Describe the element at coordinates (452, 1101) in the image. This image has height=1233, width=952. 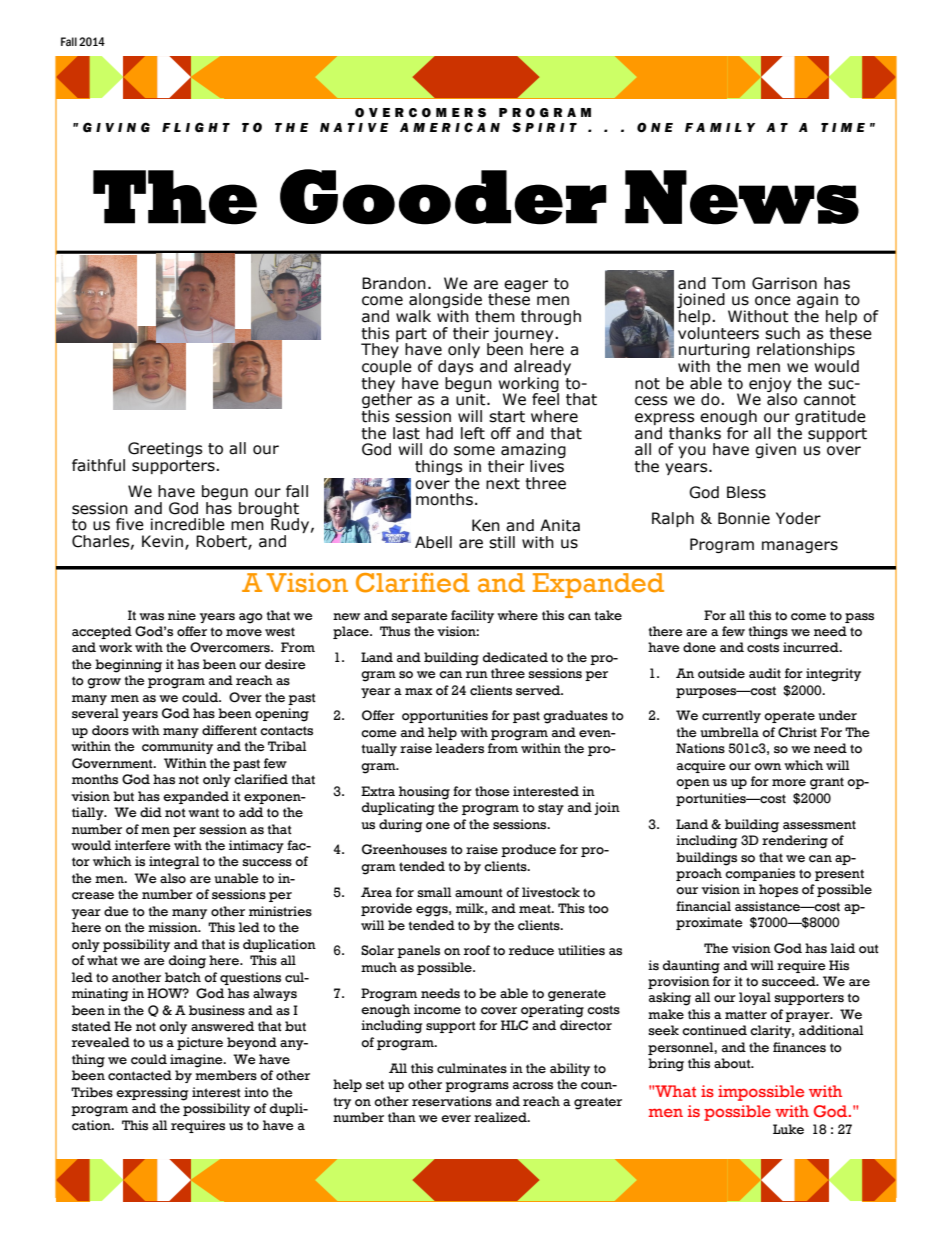
I see `reservations` at that location.
